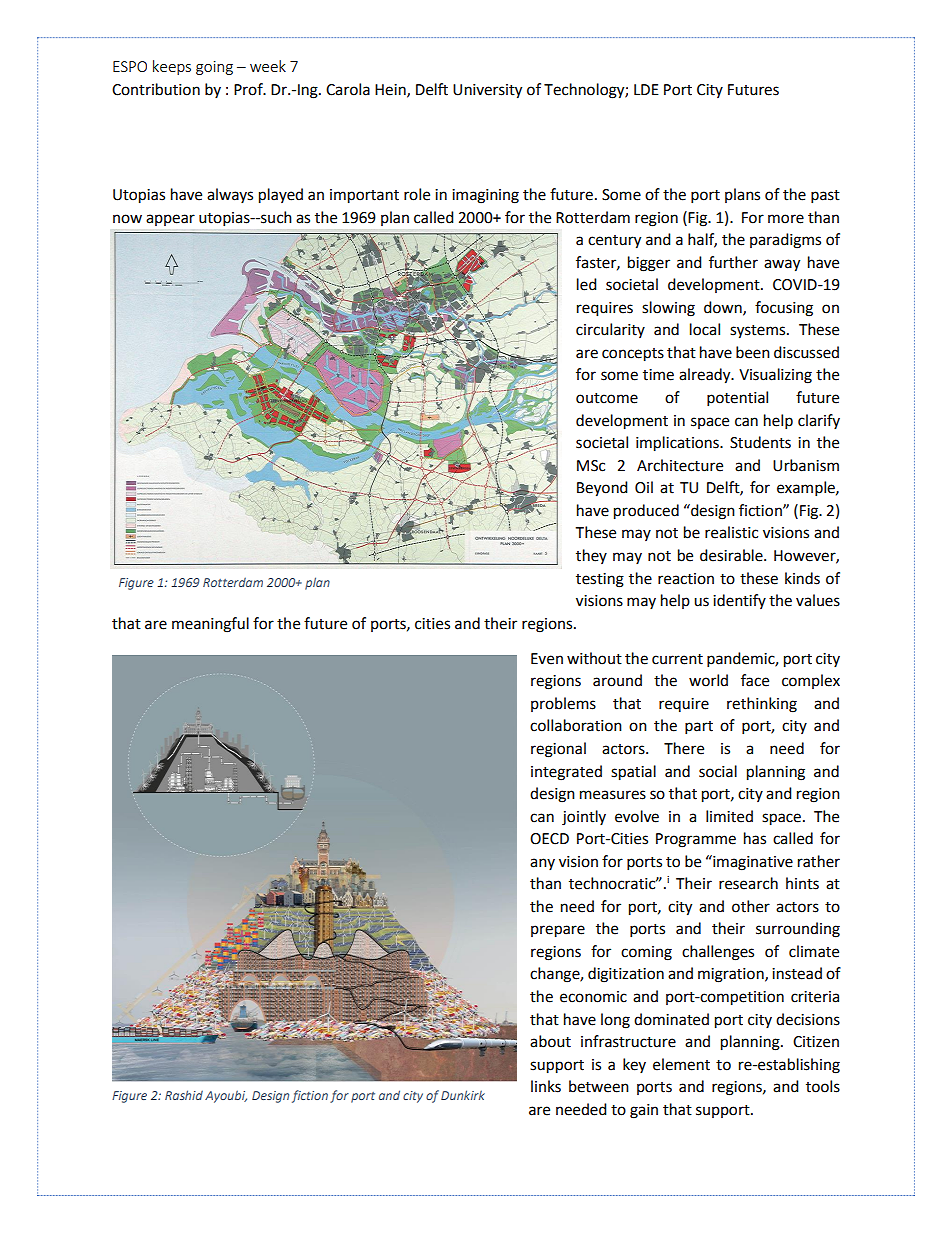 The width and height of the screenshot is (952, 1233). I want to click on research, so click(748, 883).
